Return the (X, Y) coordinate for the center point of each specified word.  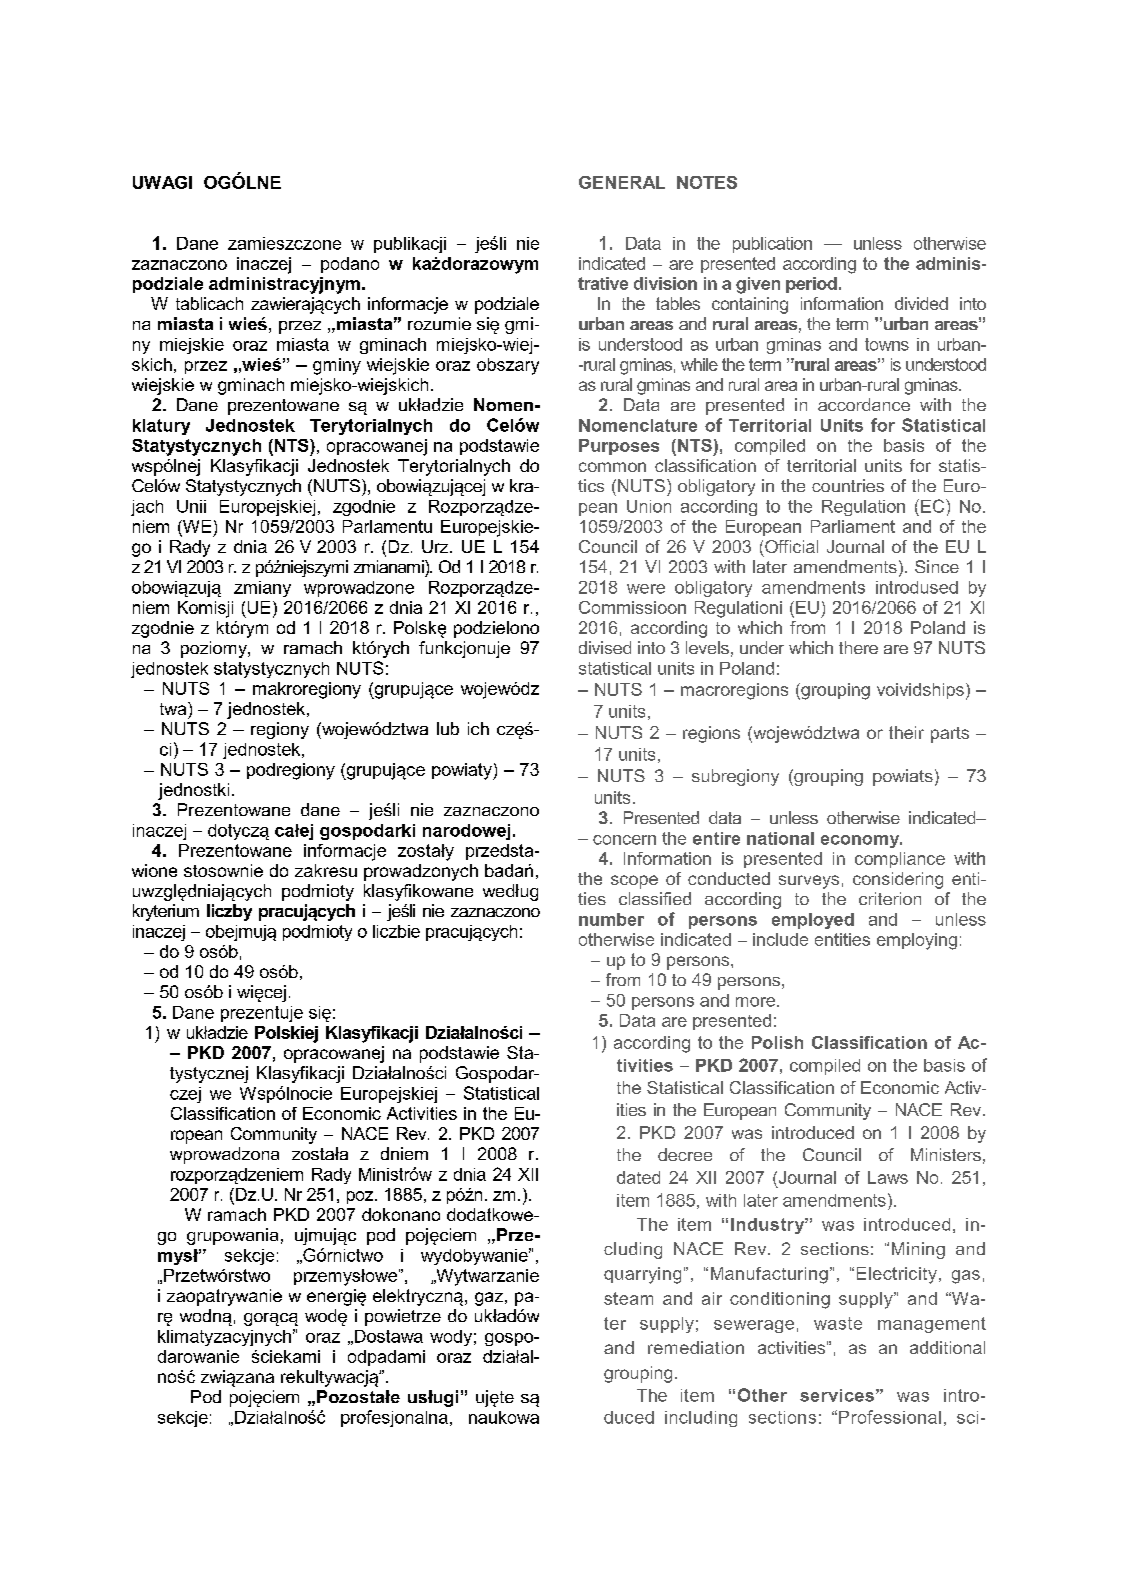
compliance (900, 860)
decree (685, 1154)
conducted (729, 878)
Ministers (946, 1154)
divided (921, 303)
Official (791, 546)
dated (638, 1177)
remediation (696, 1347)
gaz (489, 1299)
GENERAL (622, 182)
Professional (890, 1417)
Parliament (853, 526)
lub (448, 728)
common (612, 467)
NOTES (707, 182)
